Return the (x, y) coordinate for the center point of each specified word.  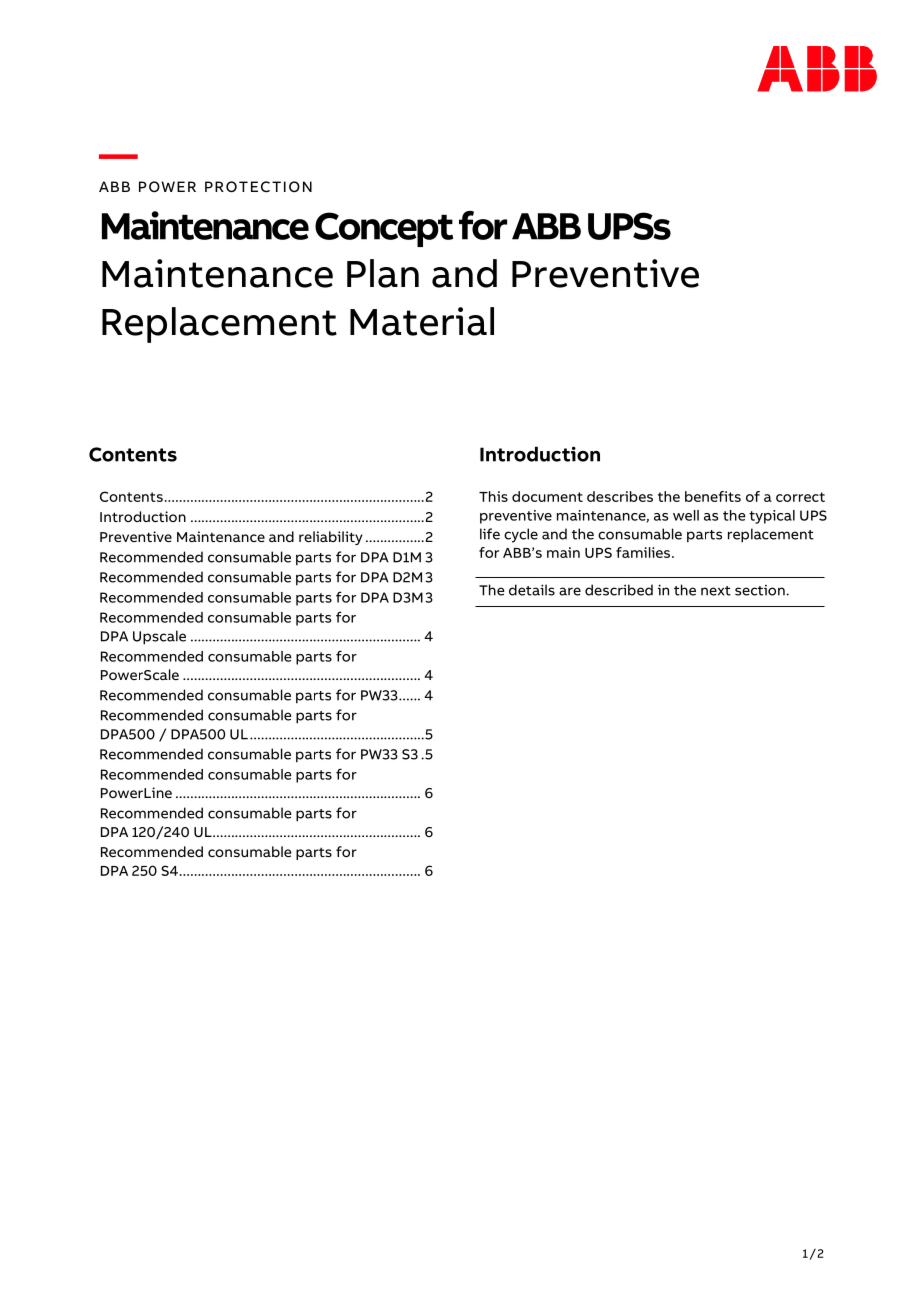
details (532, 590)
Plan (383, 273)
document (547, 496)
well (686, 515)
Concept (384, 229)
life (490, 534)
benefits (713, 496)
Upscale (159, 637)
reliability (331, 538)
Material (422, 321)
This (493, 496)
